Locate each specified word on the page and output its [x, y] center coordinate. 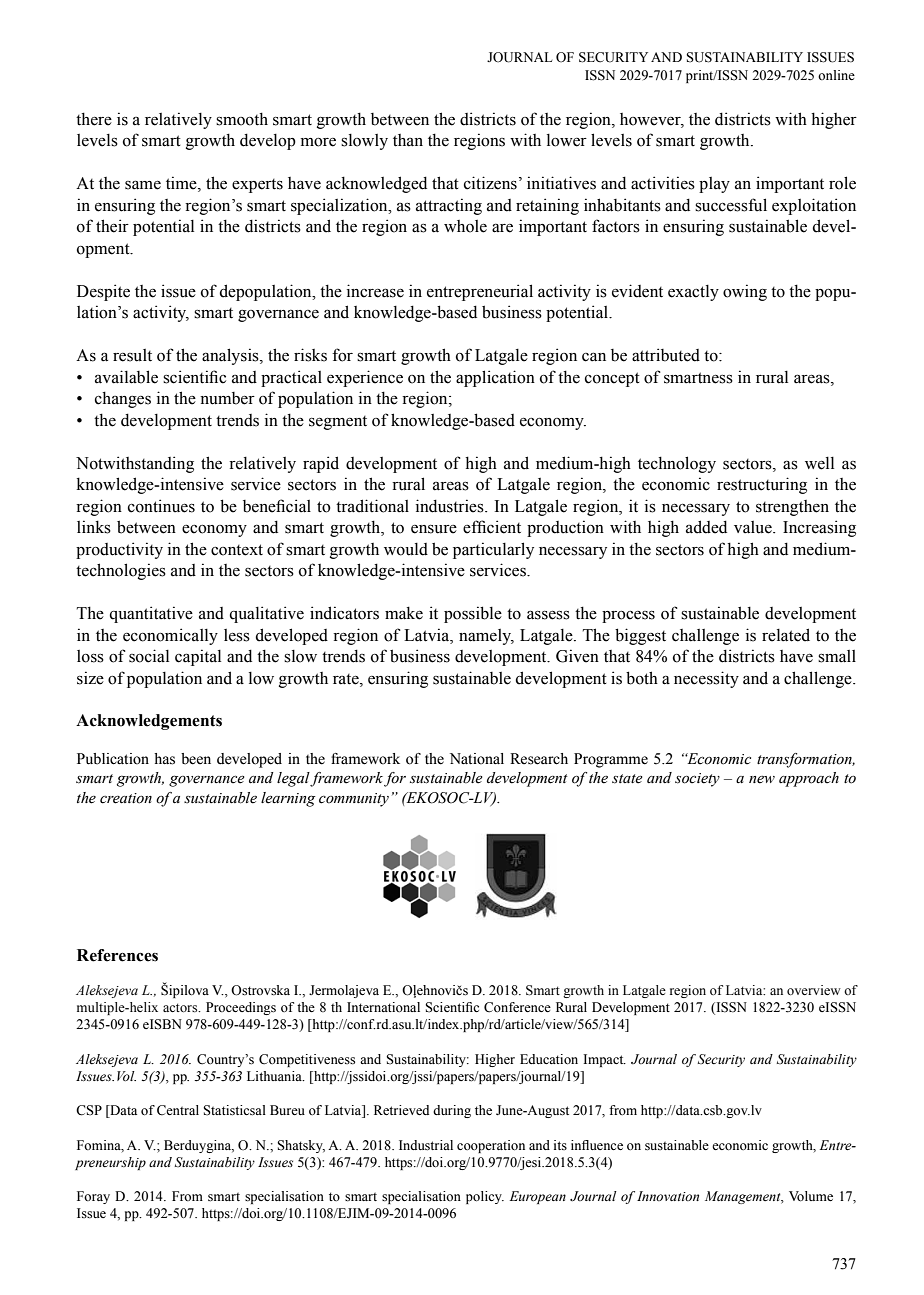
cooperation [491, 1146]
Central [178, 1110]
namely [486, 637]
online [836, 75]
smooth [242, 119]
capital [198, 657]
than [408, 140]
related [786, 635]
